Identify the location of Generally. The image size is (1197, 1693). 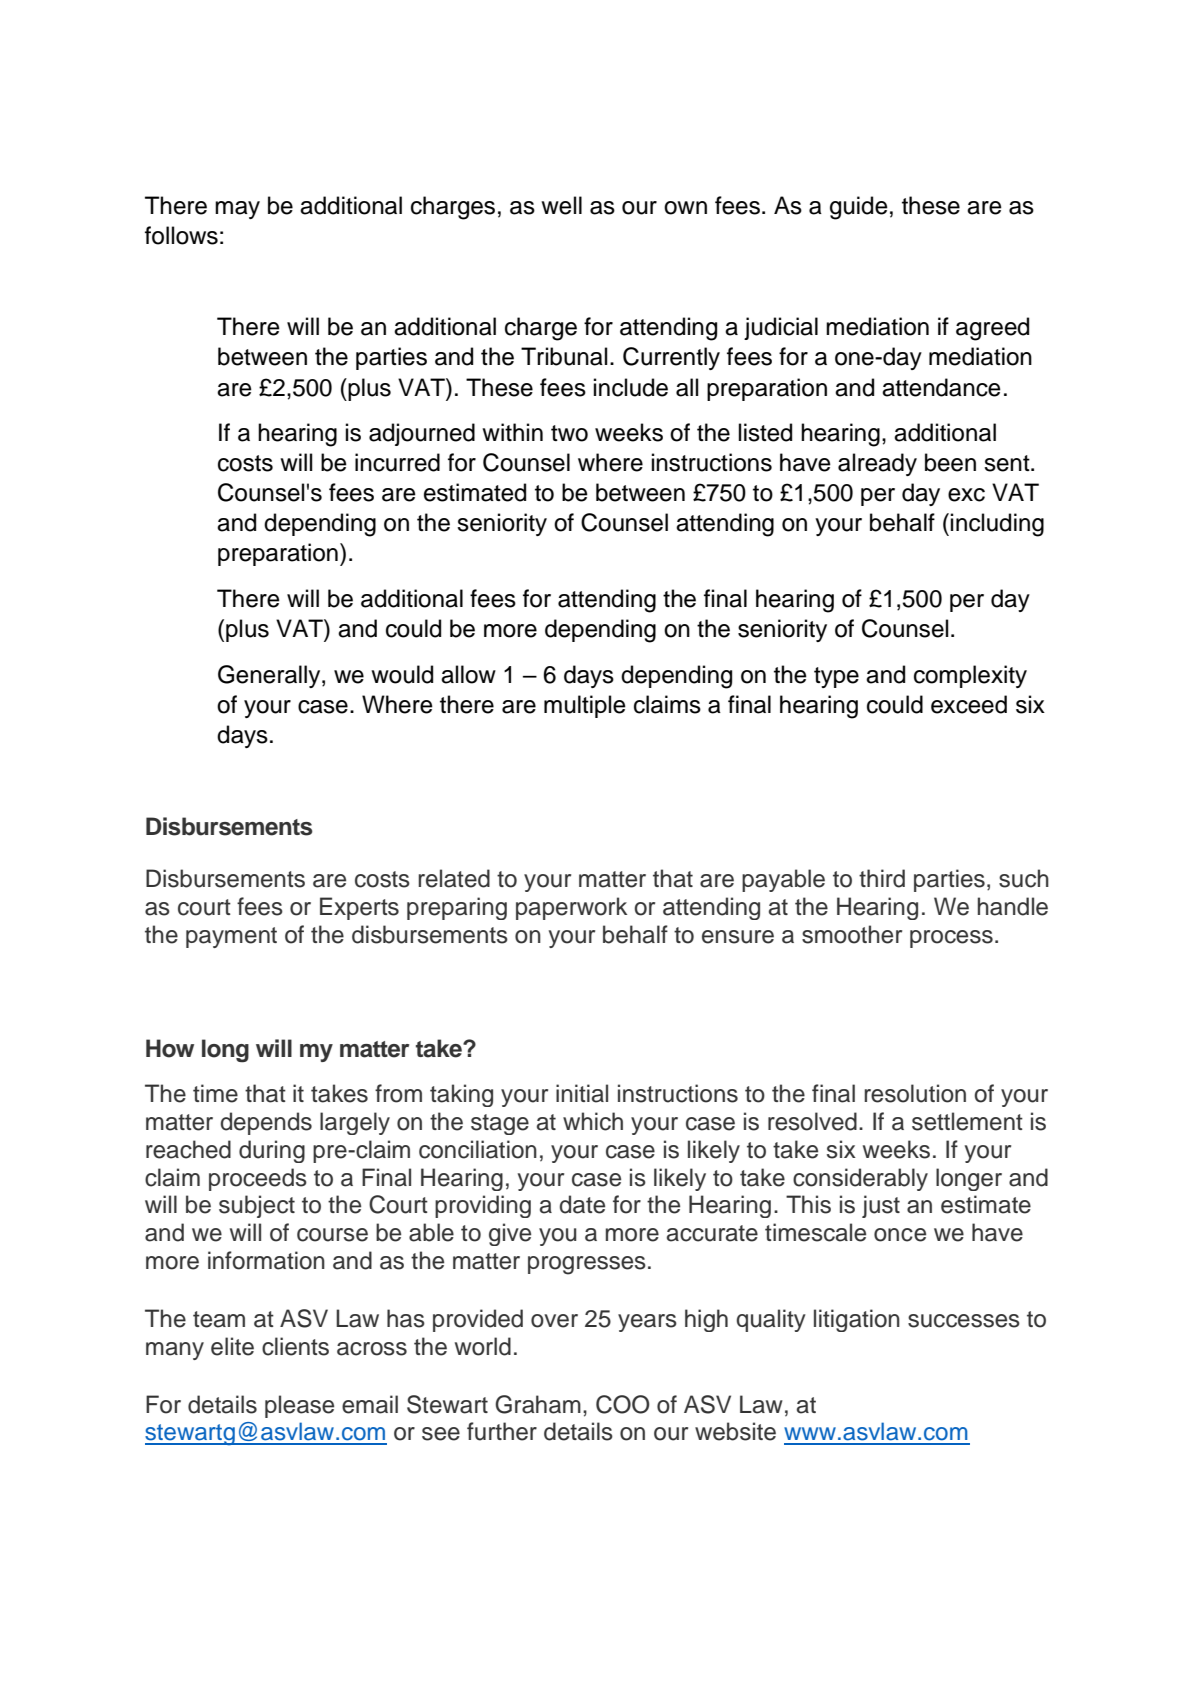
(270, 676).
